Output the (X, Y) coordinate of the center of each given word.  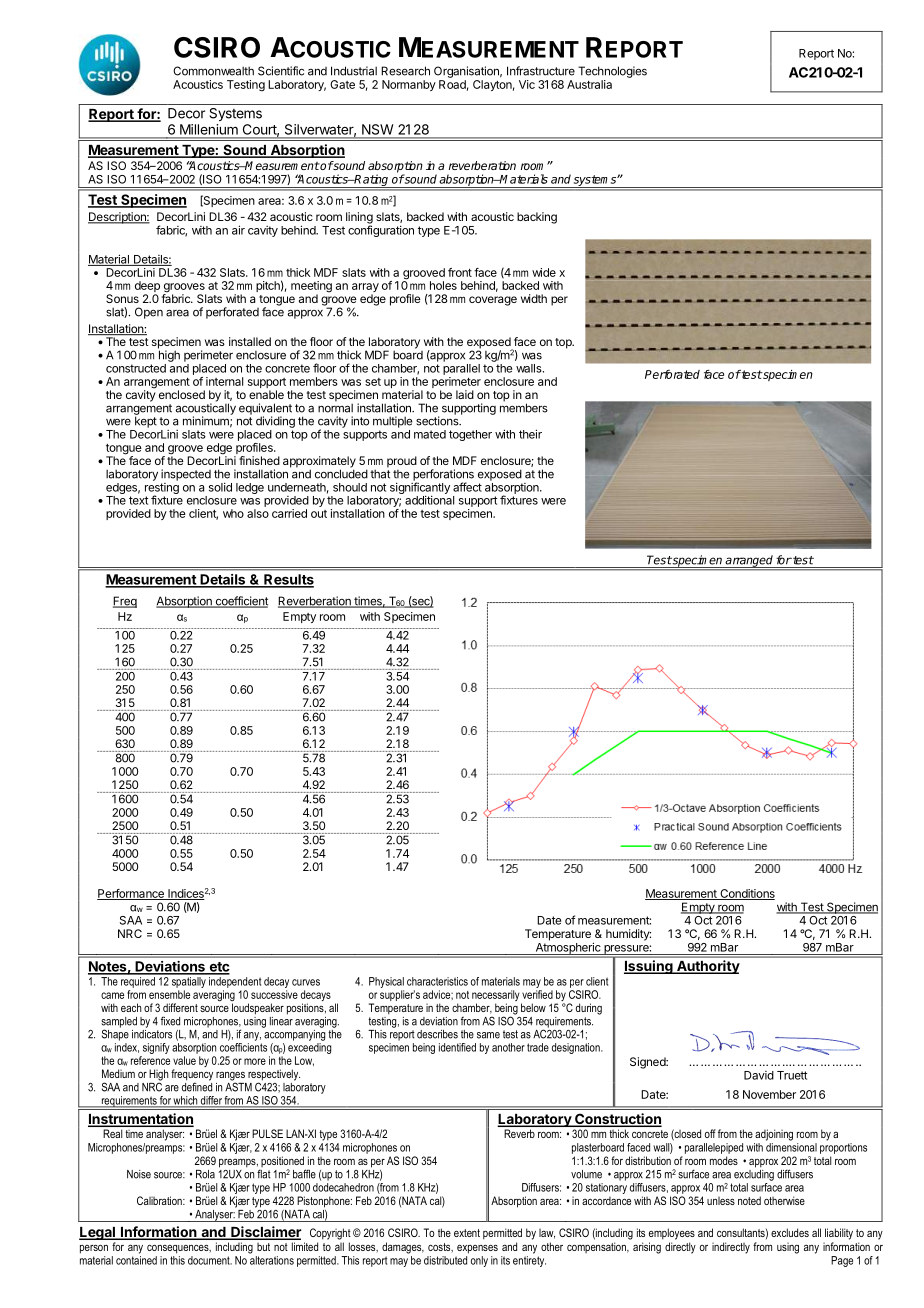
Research (405, 71)
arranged (749, 561)
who (233, 513)
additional (429, 500)
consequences (179, 1249)
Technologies (612, 72)
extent (467, 1233)
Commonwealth (213, 71)
